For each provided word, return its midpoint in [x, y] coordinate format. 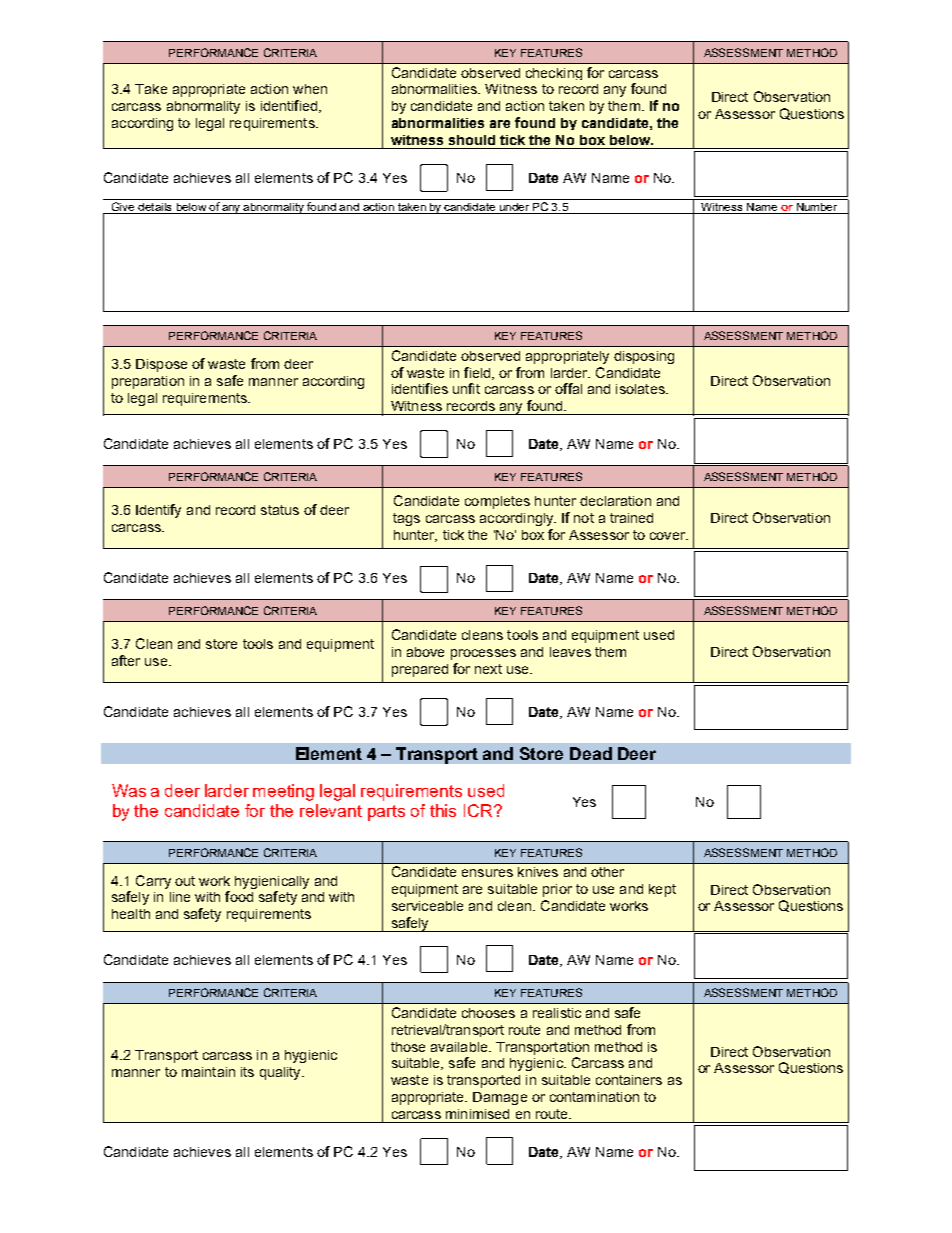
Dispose [161, 365]
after [126, 660]
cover [668, 536]
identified [289, 105]
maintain [208, 1072]
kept [662, 890]
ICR [479, 810]
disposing [644, 357]
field [478, 373]
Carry [153, 882]
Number [817, 208]
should [472, 140]
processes [483, 654]
